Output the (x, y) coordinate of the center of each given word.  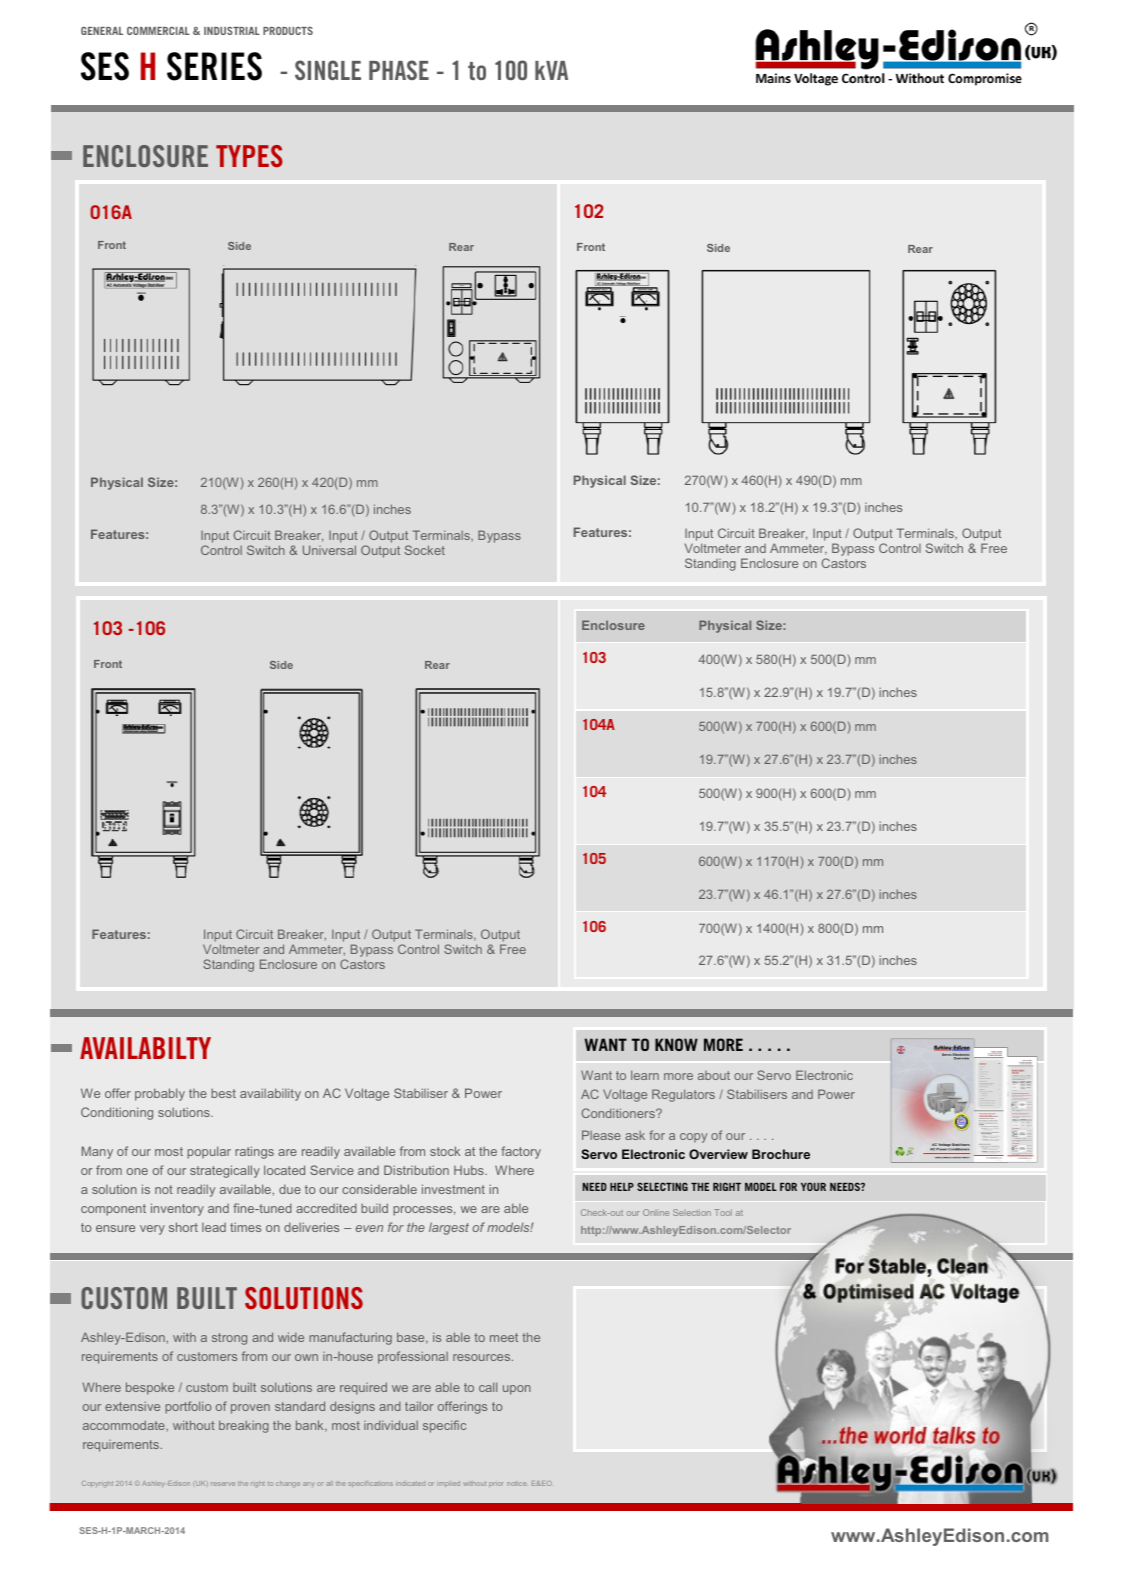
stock (445, 1151)
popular (209, 1152)
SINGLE (328, 70)
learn (645, 1075)
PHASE (399, 70)
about (714, 1075)
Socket (425, 550)
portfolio (188, 1407)
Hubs (470, 1170)
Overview (718, 1154)
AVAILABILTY (145, 1048)
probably (160, 1094)
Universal (329, 550)
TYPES (249, 156)
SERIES (214, 66)
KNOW (676, 1044)
